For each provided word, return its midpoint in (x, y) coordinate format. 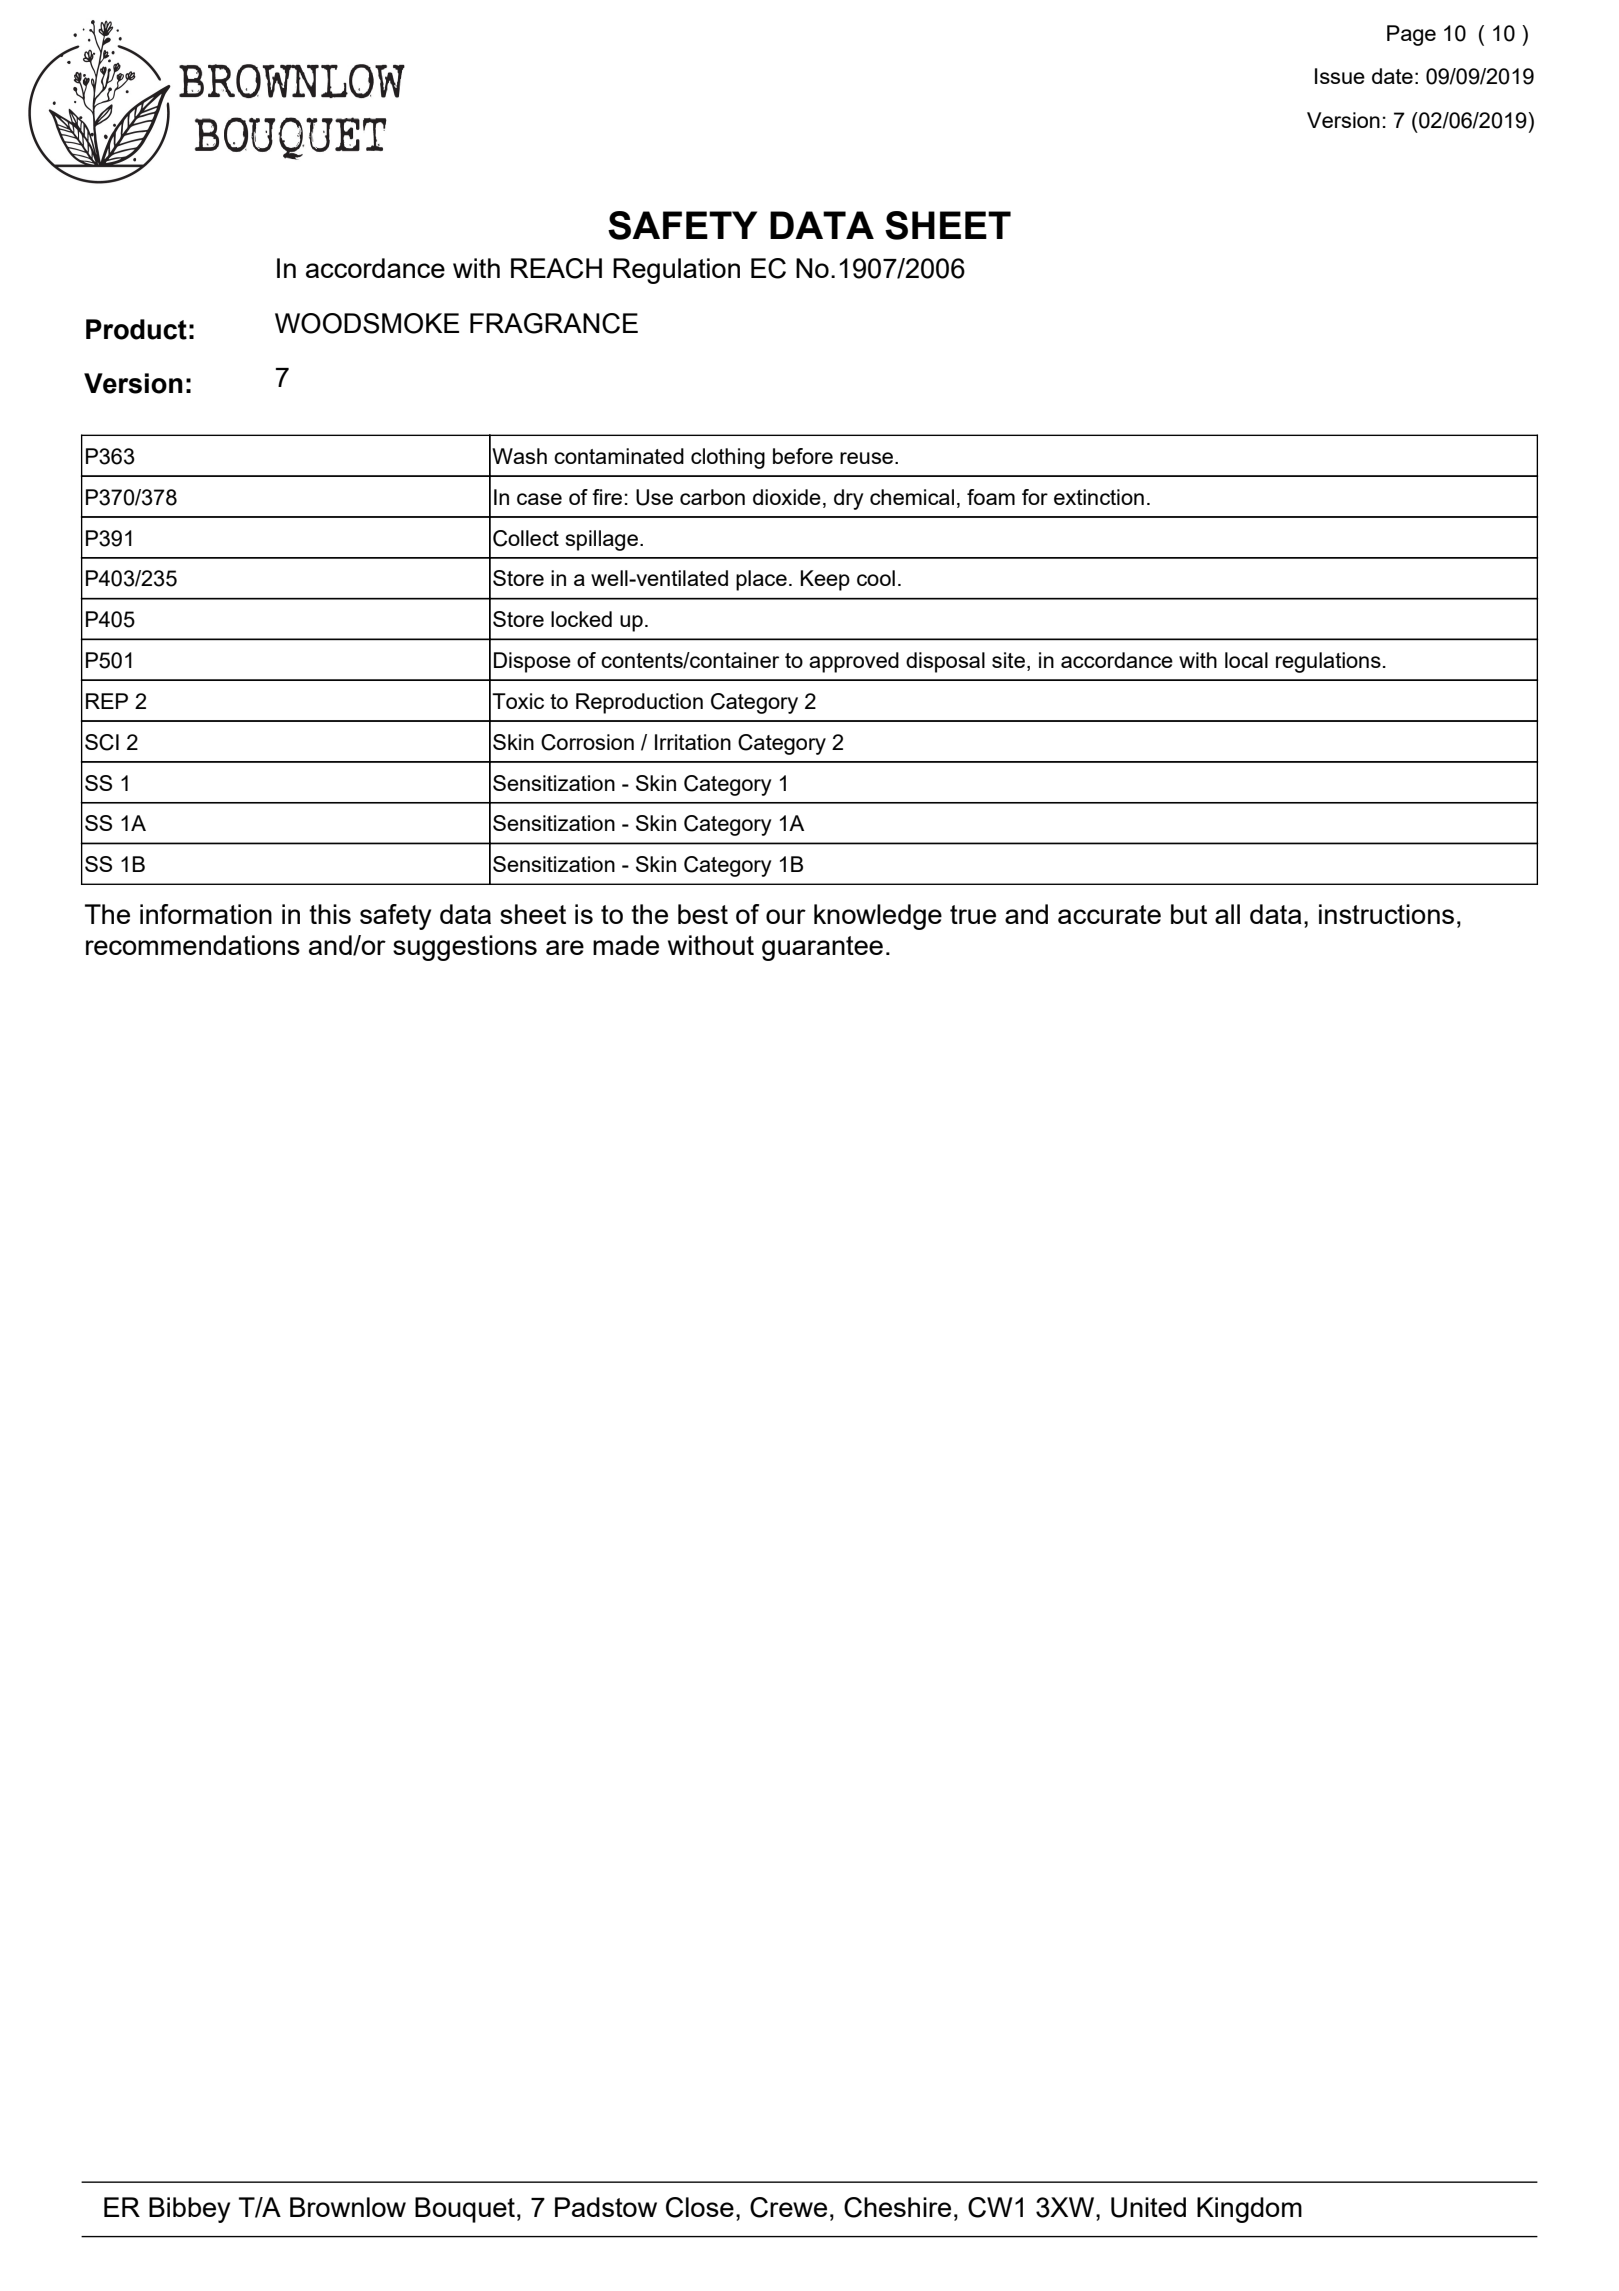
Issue (1340, 76)
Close (700, 2207)
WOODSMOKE (367, 323)
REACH (556, 268)
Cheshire (897, 2207)
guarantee (822, 948)
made (626, 945)
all (1227, 914)
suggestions (465, 948)
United (1148, 2207)
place (761, 580)
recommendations (193, 945)
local (1246, 660)
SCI (102, 742)
